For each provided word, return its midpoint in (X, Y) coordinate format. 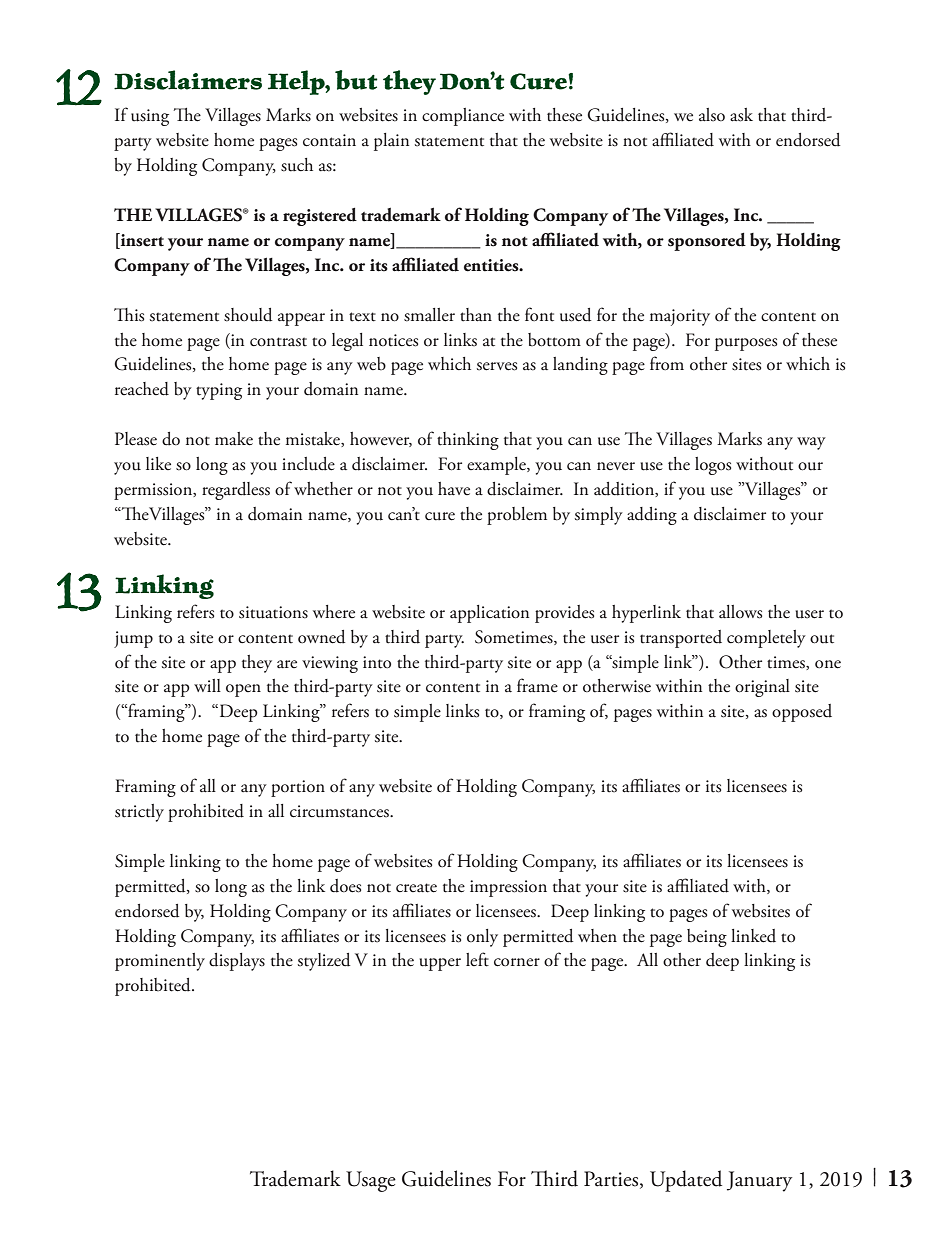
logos (713, 466)
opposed (802, 713)
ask (741, 115)
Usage (371, 1181)
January (759, 1181)
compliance (463, 117)
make (234, 439)
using (150, 117)
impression (508, 888)
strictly (139, 813)
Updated (686, 1181)
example (497, 466)
